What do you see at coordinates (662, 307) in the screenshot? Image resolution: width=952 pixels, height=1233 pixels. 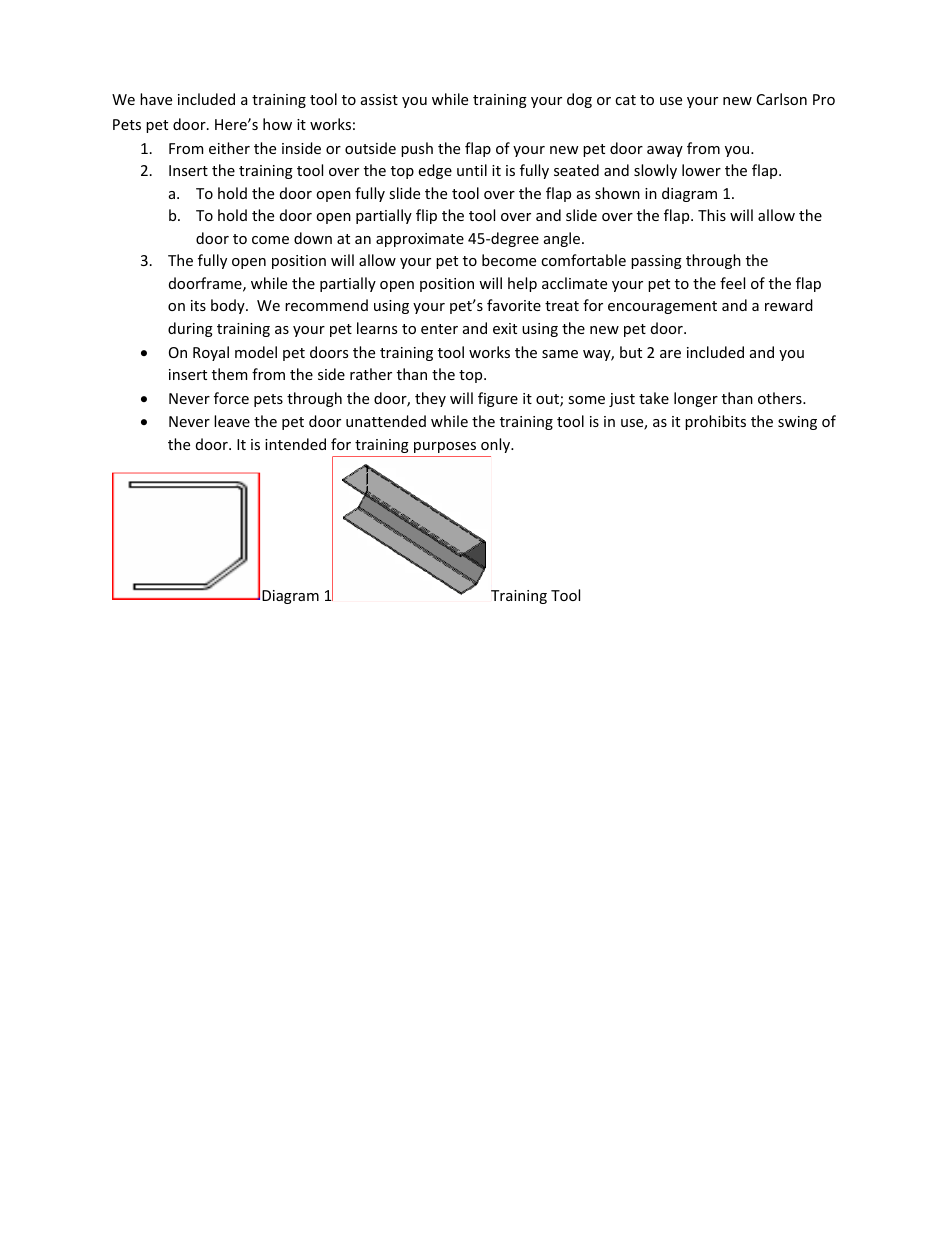 I see `encouragement` at bounding box center [662, 307].
